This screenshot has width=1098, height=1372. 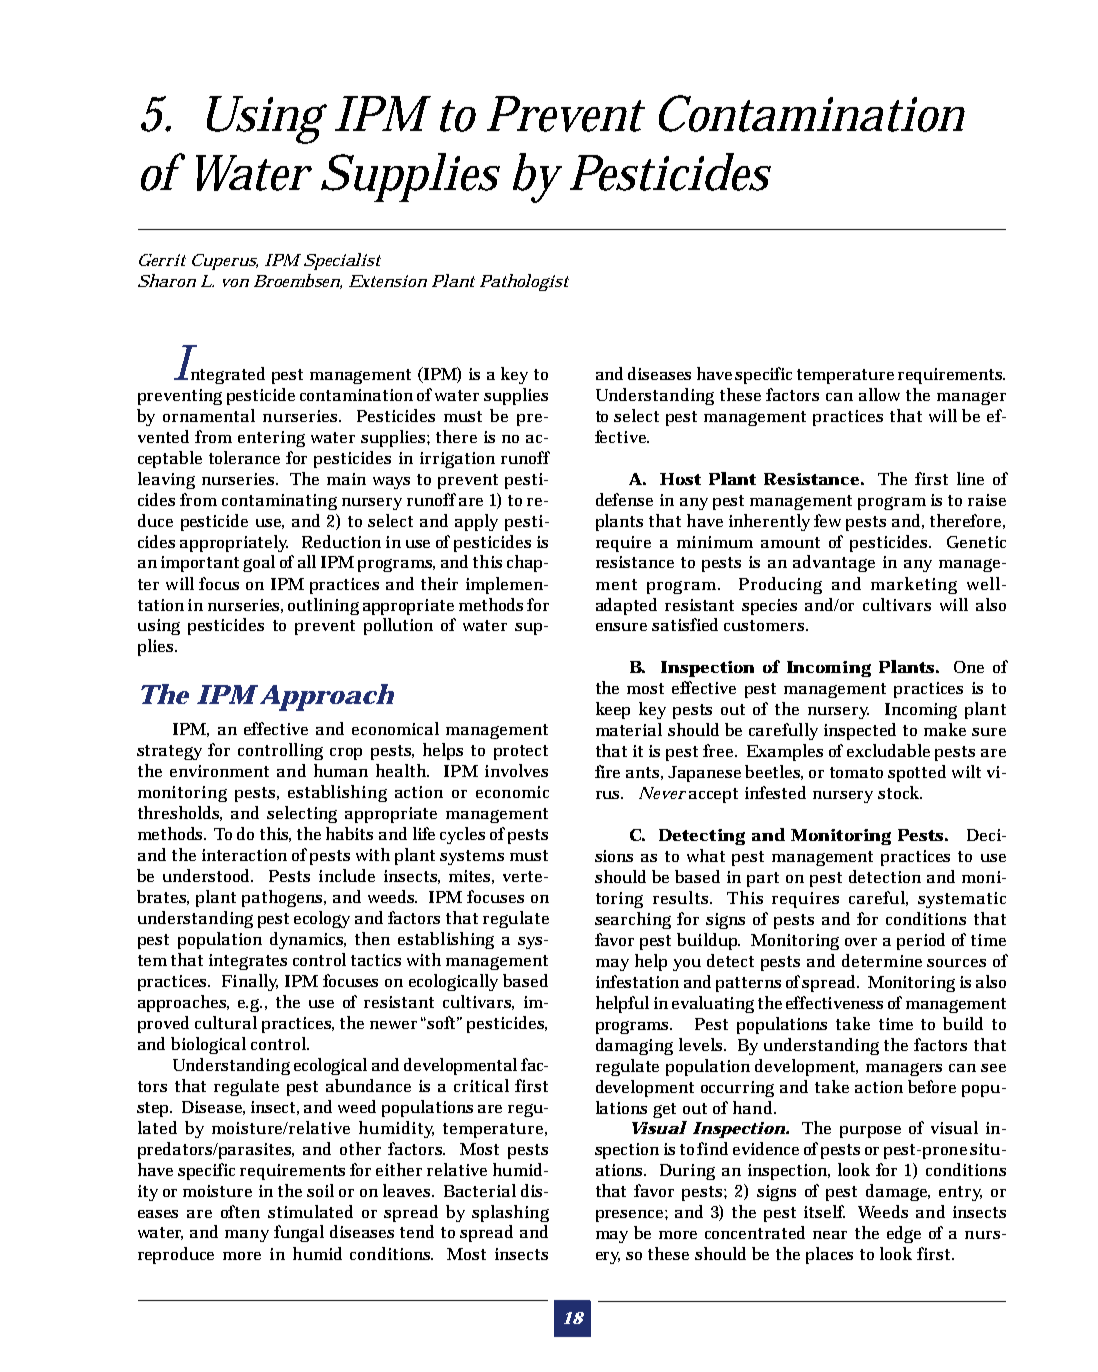 I want to click on biological, so click(x=208, y=1045).
